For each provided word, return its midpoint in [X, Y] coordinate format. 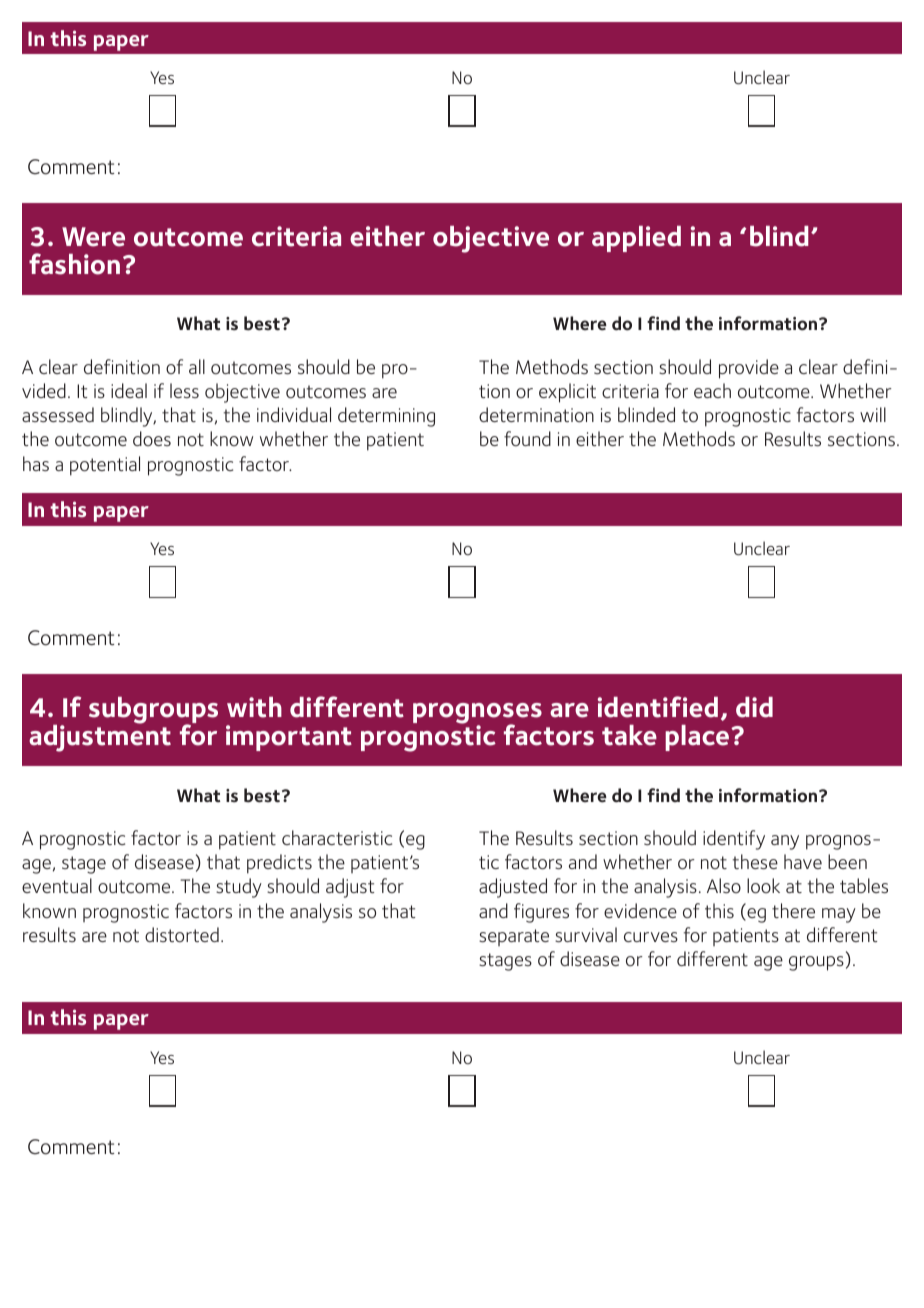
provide [749, 369]
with [254, 707]
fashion [74, 264]
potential [105, 466]
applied [636, 239]
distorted [182, 934]
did [754, 707]
